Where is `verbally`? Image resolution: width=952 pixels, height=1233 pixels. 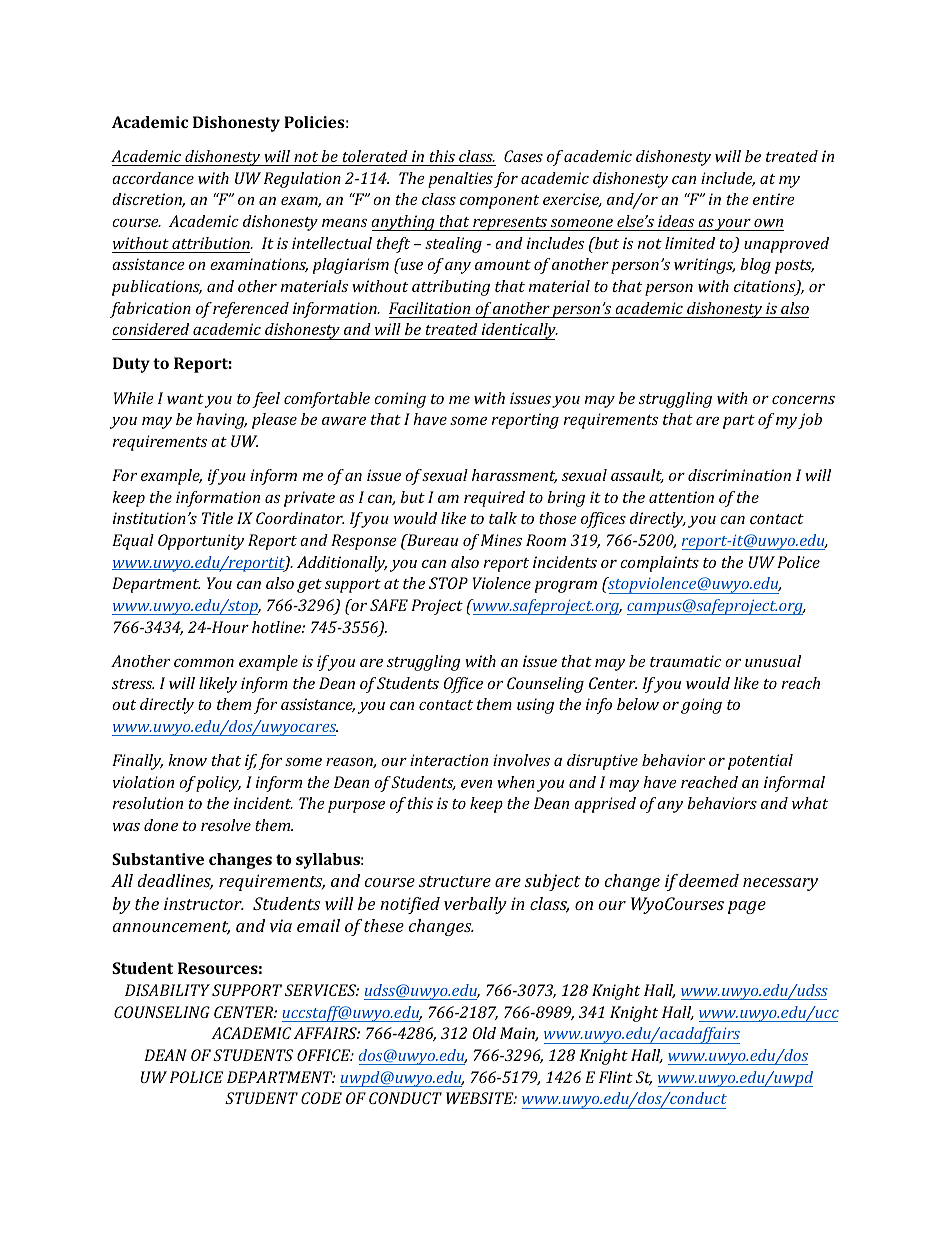 verbally is located at coordinates (475, 905).
